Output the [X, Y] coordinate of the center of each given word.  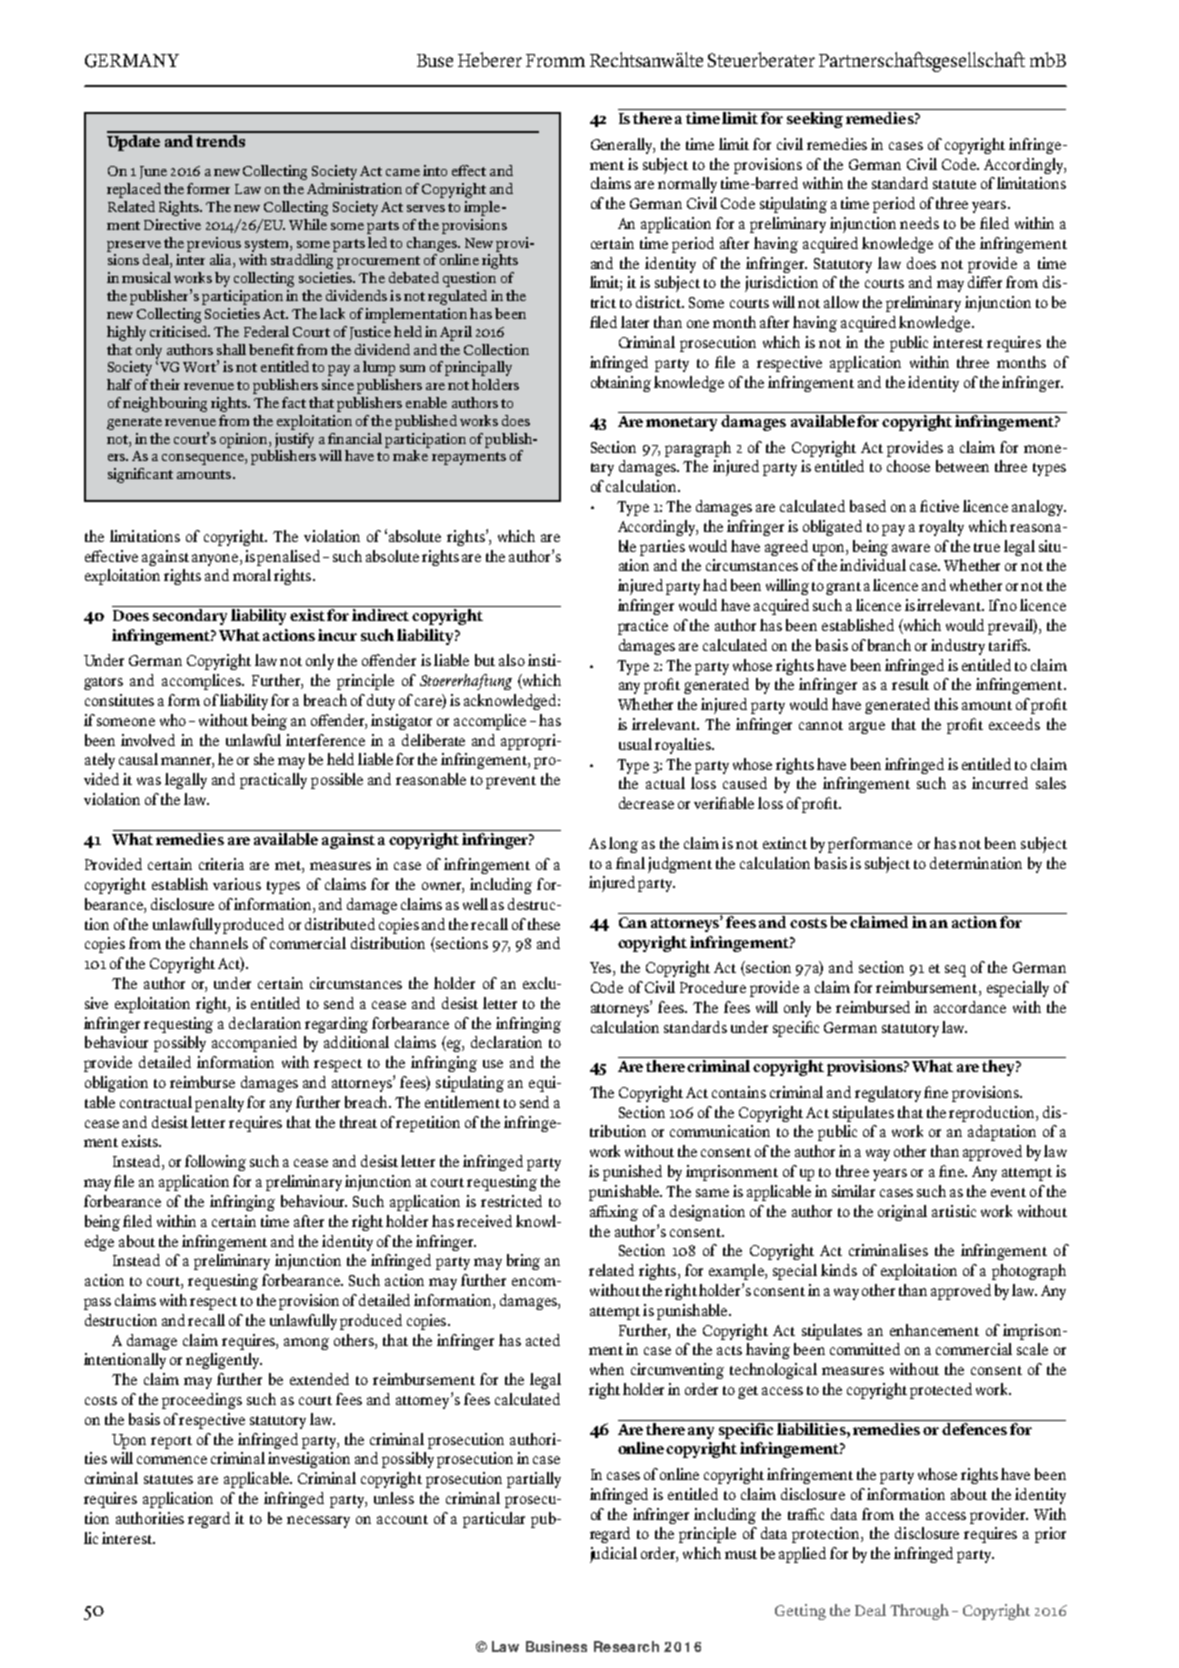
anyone [216, 560]
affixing [614, 1213]
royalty [941, 528]
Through [919, 1612]
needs [919, 223]
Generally [623, 146]
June [153, 172]
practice [643, 627]
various [237, 884]
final [630, 863]
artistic [954, 1211]
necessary [318, 1522]
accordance [970, 1007]
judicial [613, 1555]
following [215, 1163]
